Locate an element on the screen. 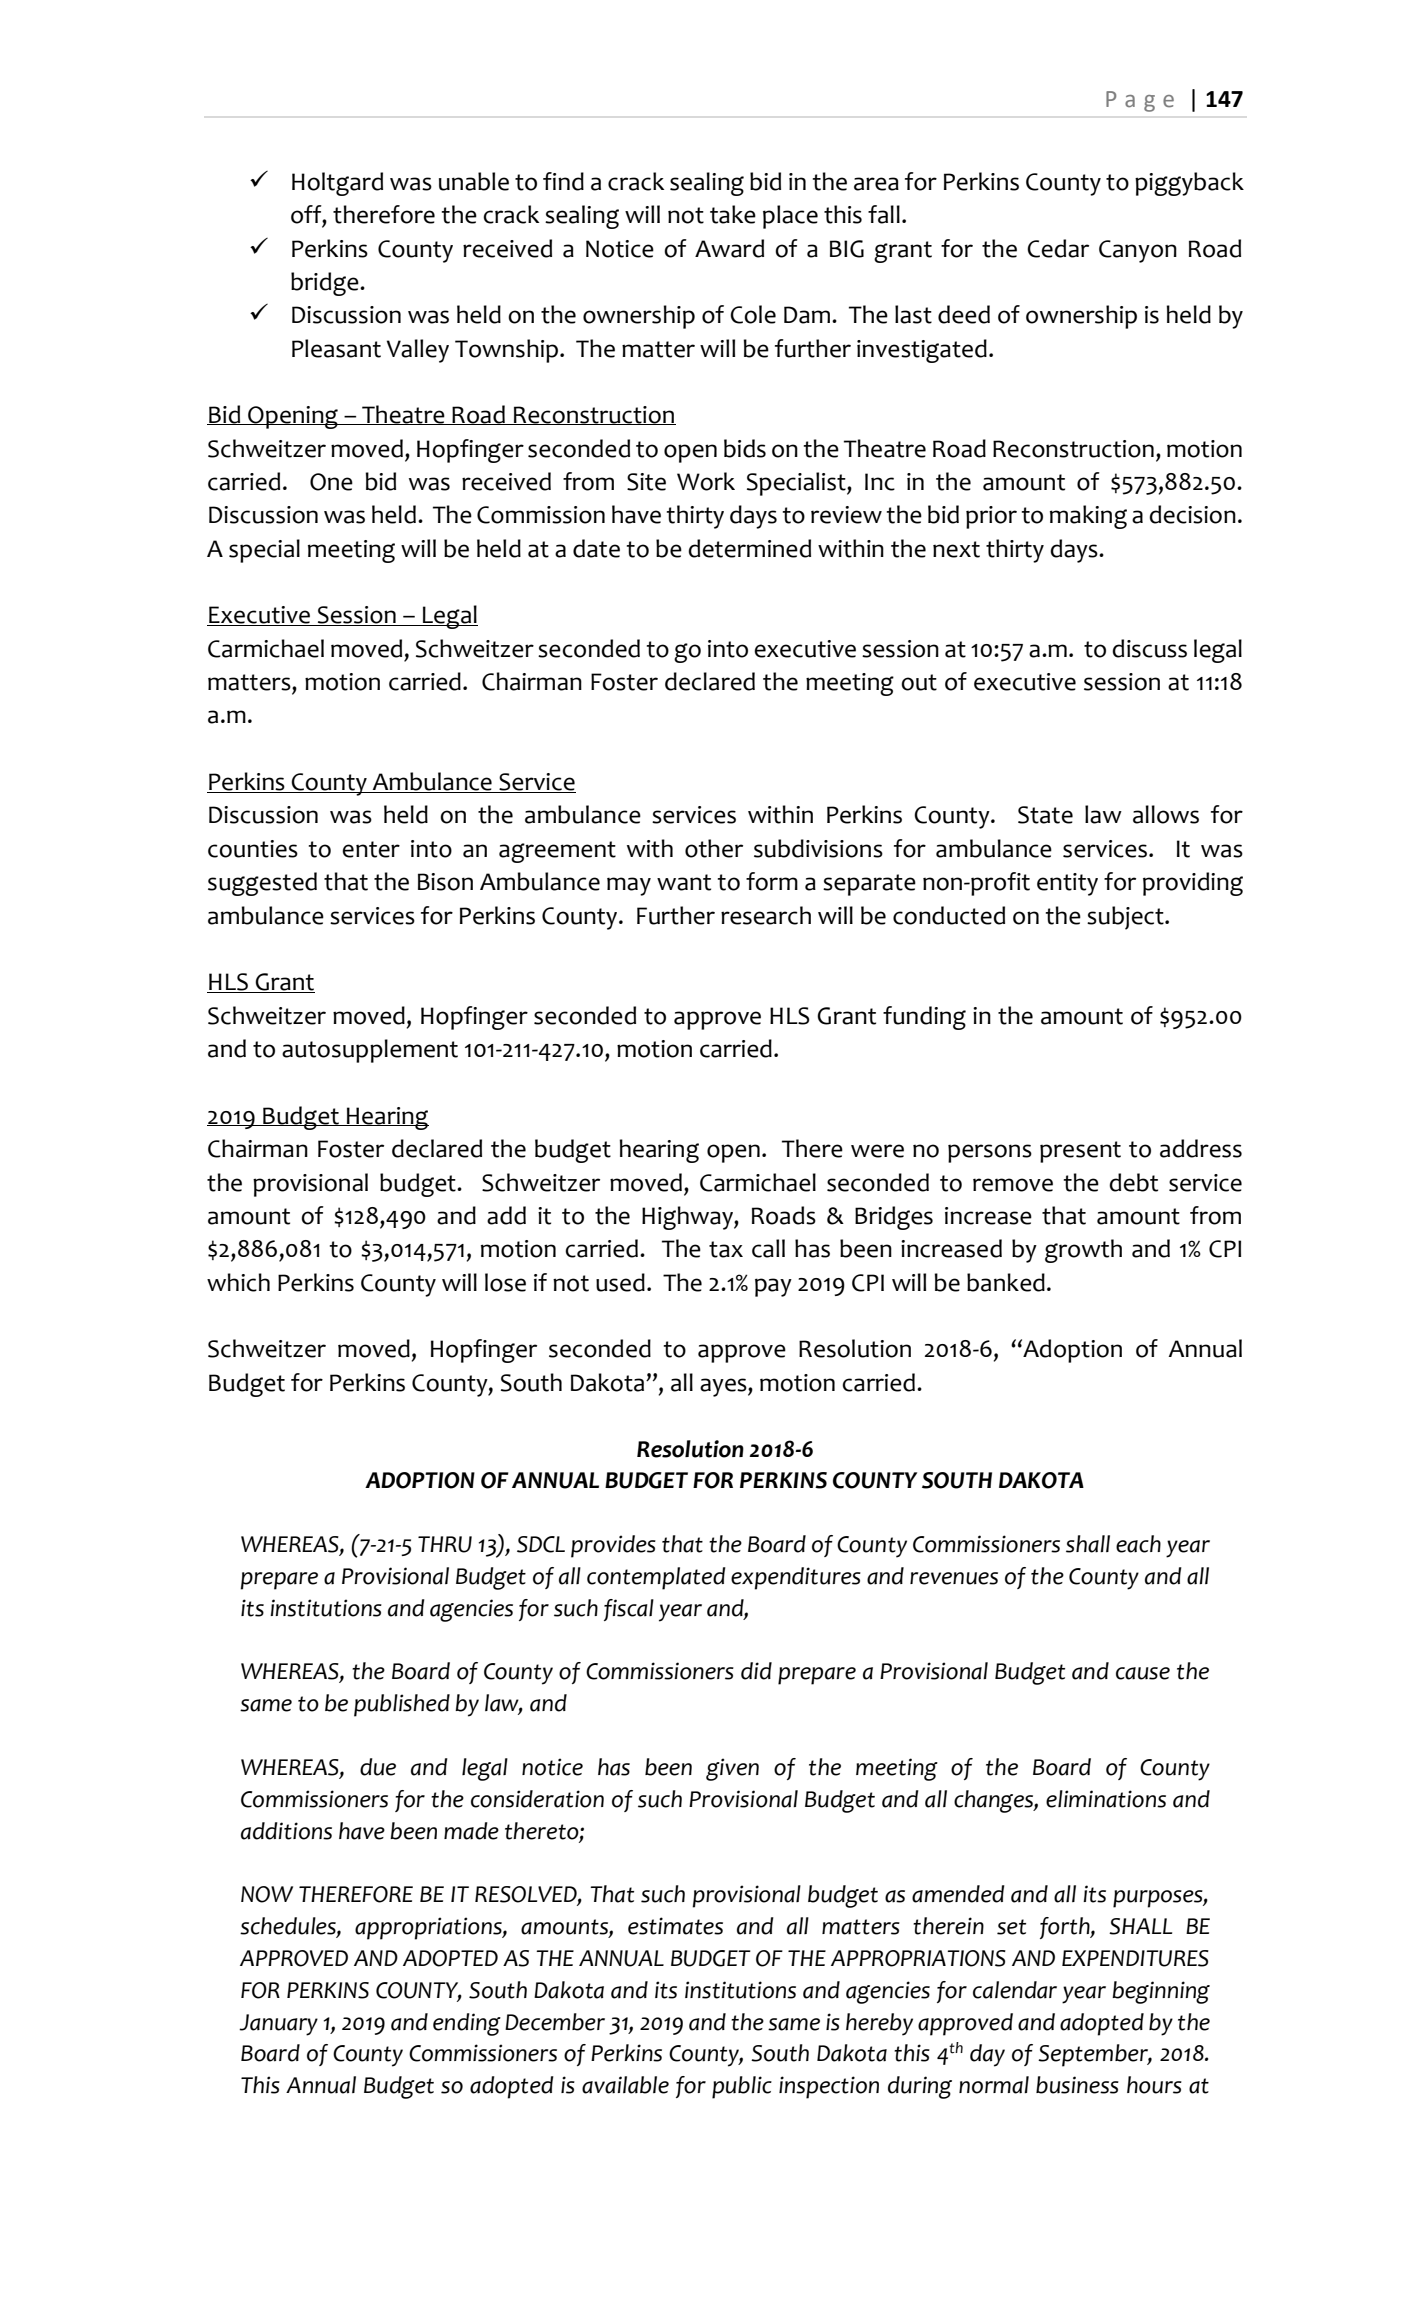 This screenshot has width=1409, height=2320. each is located at coordinates (1138, 1544).
